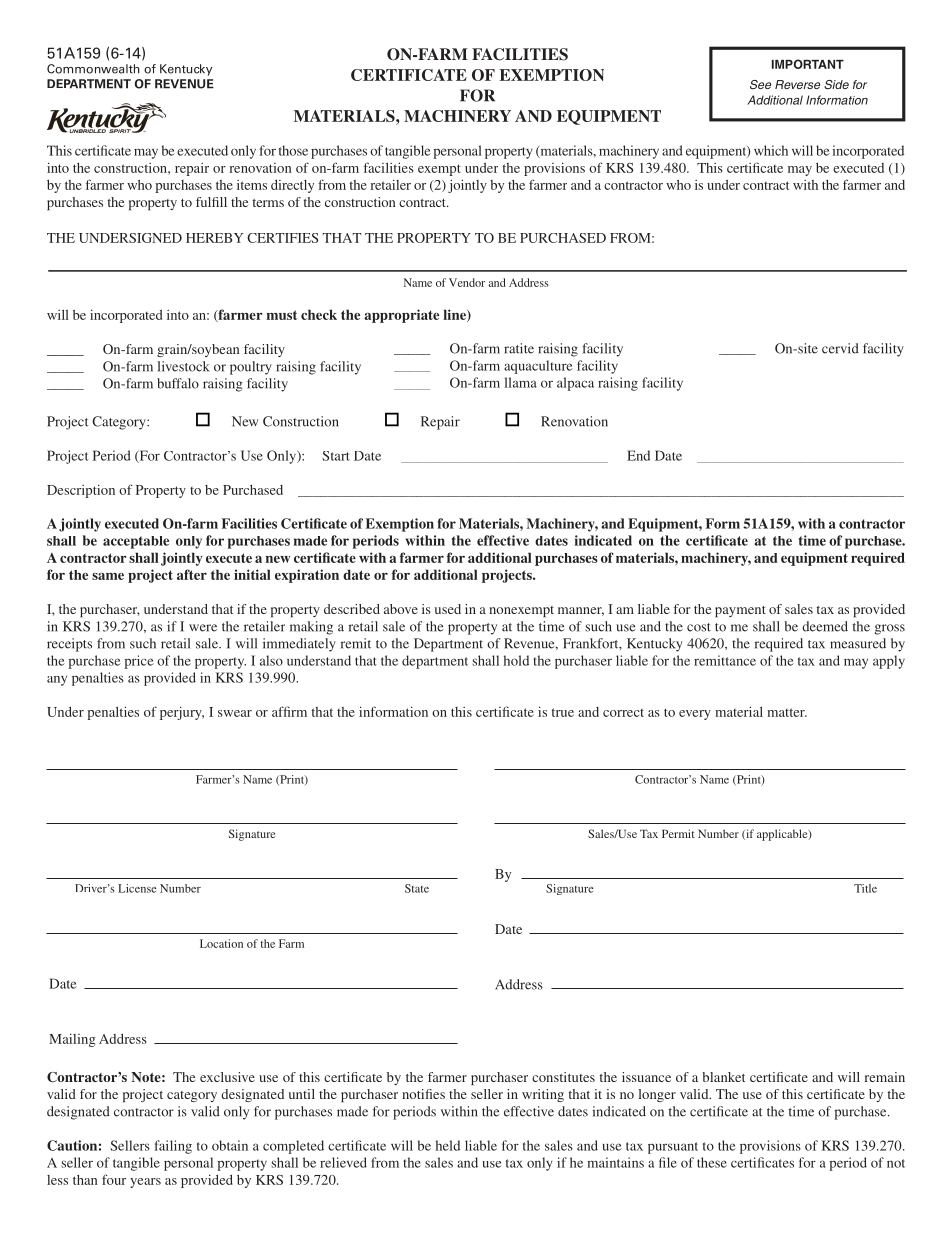  Describe the element at coordinates (448, 1145) in the screenshot. I see `held` at that location.
